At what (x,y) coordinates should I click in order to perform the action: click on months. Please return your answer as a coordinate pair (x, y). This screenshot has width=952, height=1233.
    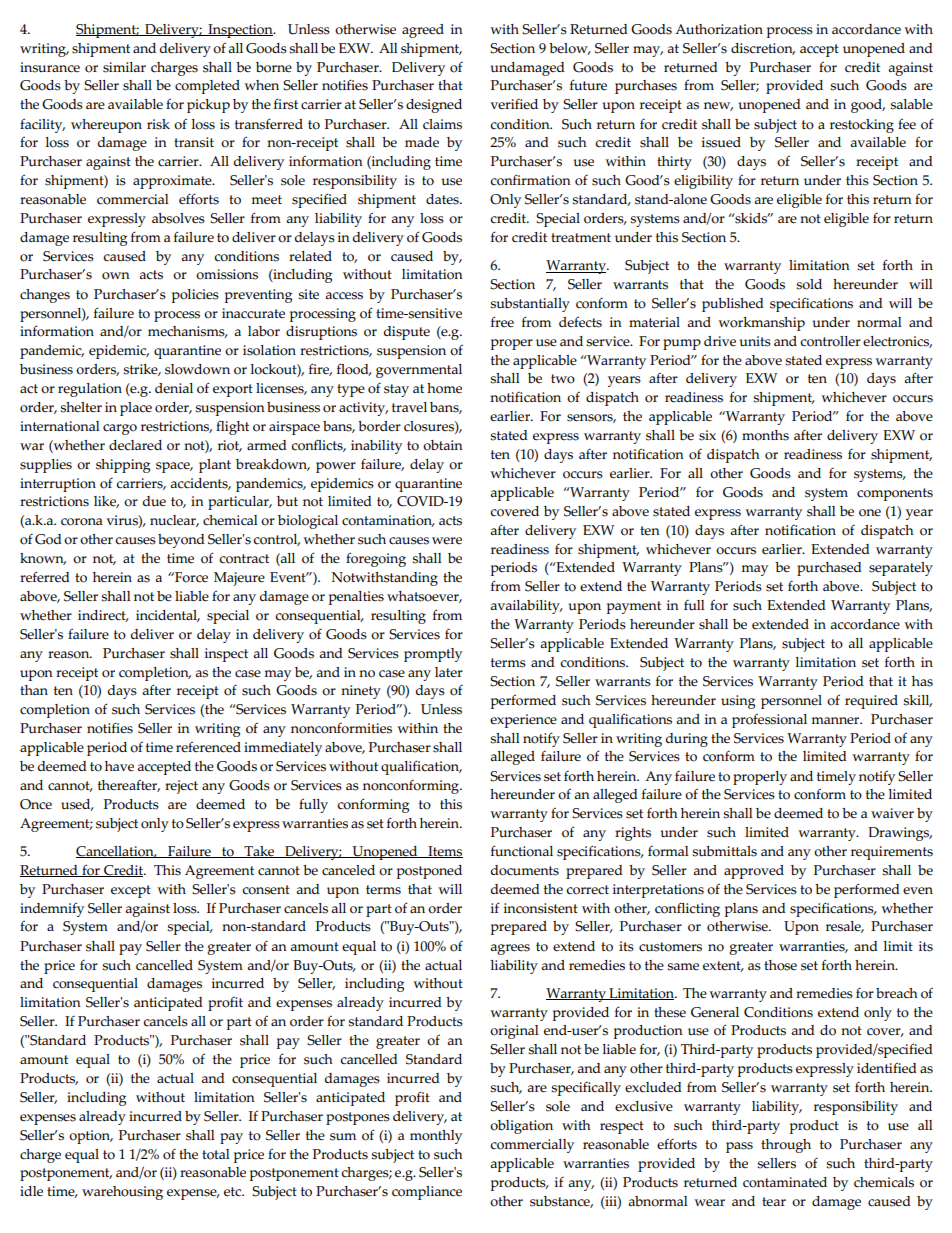
    Looking at the image, I should click on (765, 435).
